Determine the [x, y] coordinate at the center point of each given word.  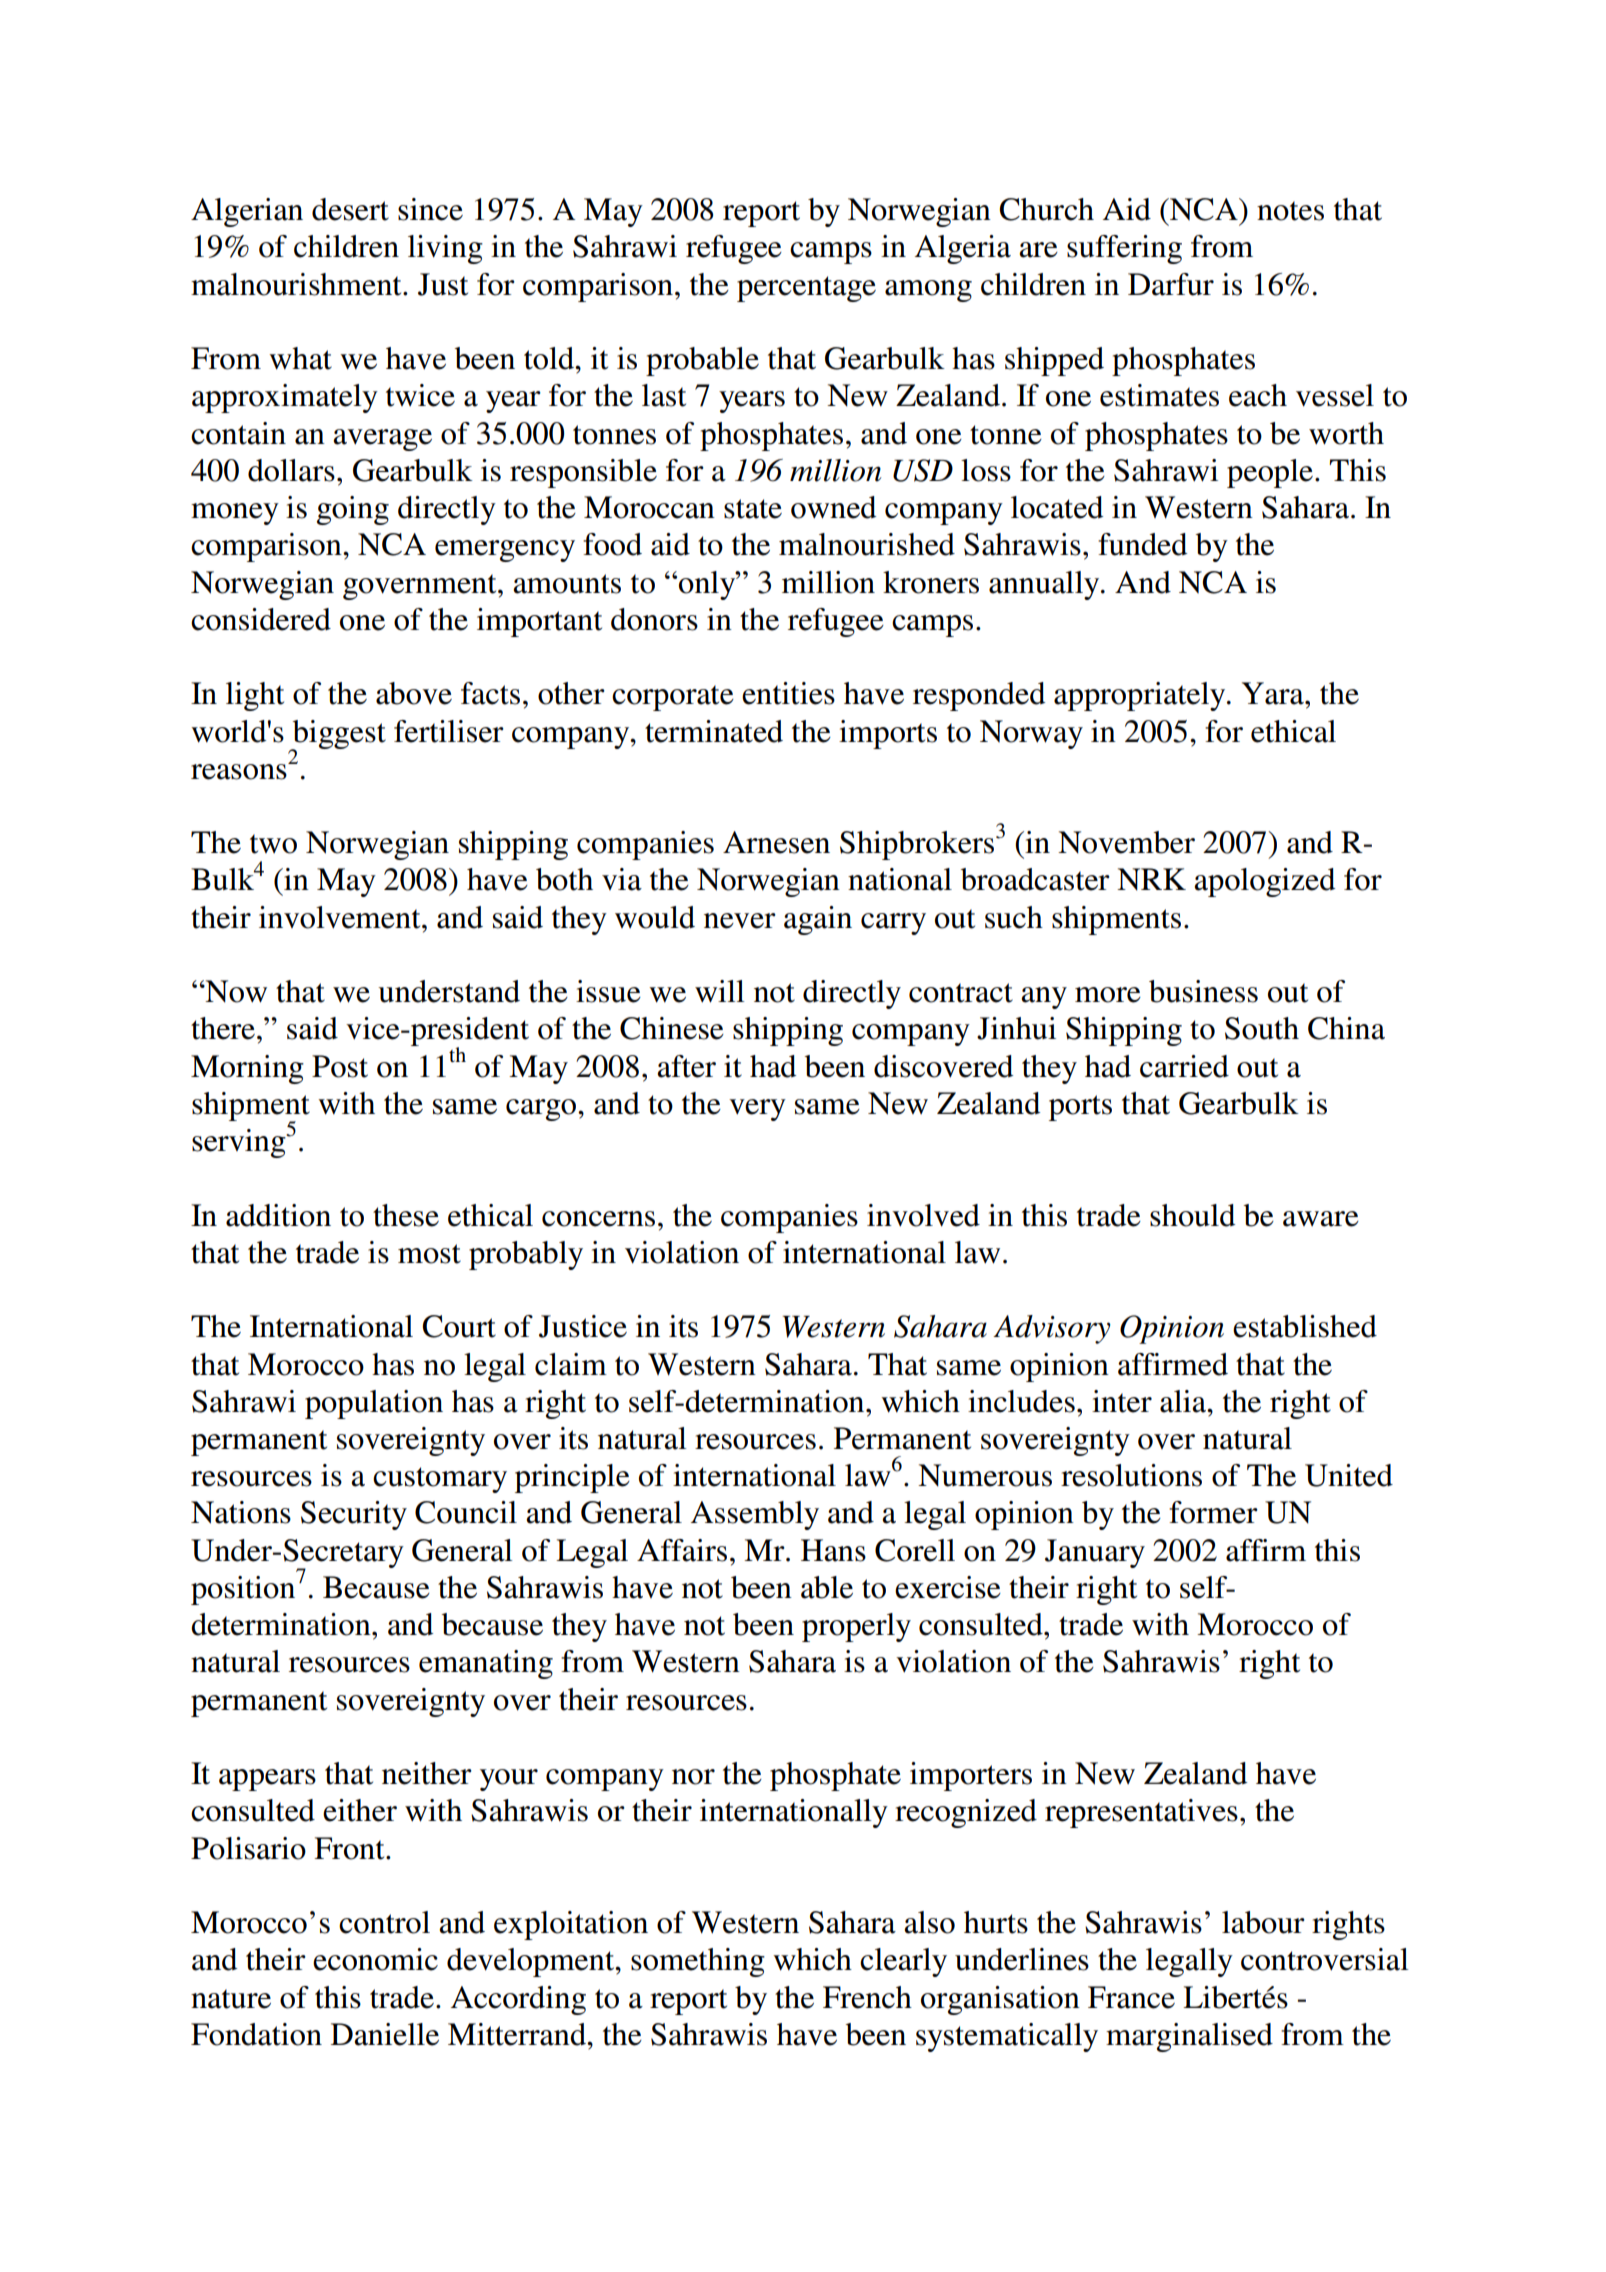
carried [1184, 1066]
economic [375, 1959]
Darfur [1171, 284]
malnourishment [297, 284]
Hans [833, 1550]
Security [354, 1515]
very [757, 1110]
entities [788, 693]
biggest [338, 735]
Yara [1274, 693]
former [1213, 1512]
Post [340, 1066]
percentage [806, 289]
